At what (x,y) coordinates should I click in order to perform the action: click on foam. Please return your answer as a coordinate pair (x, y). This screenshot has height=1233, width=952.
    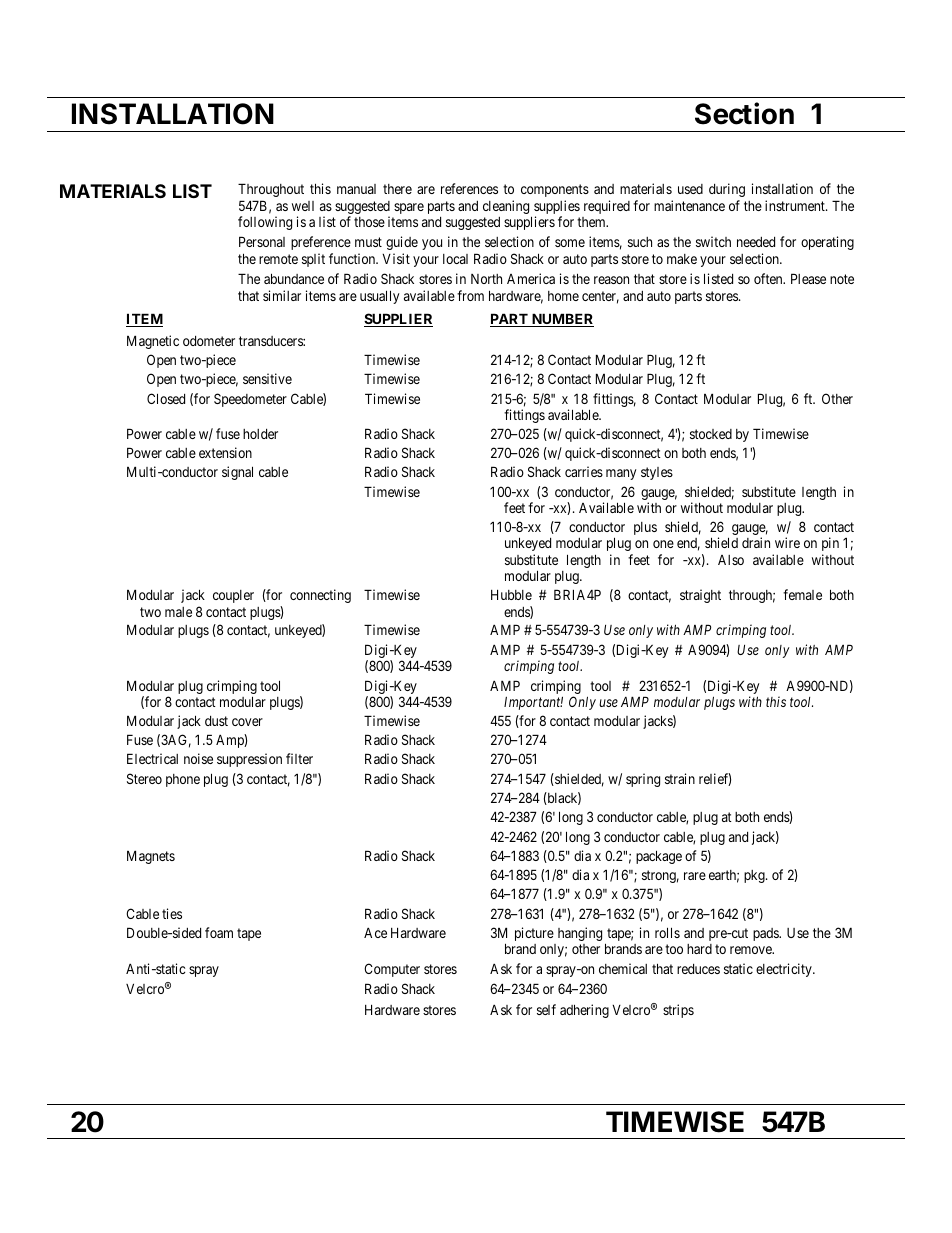
    Looking at the image, I should click on (219, 932).
